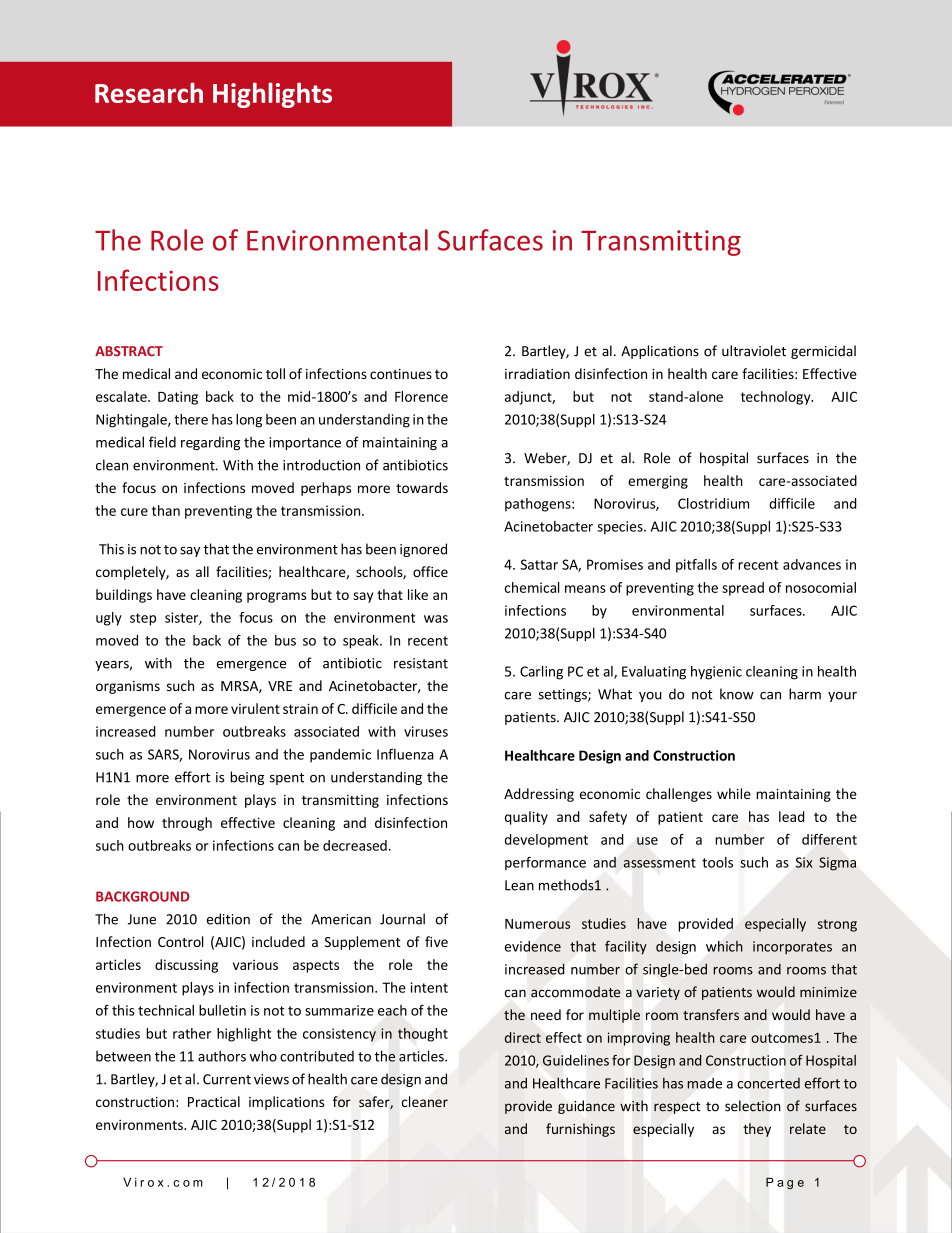 Image resolution: width=952 pixels, height=1233 pixels. What do you see at coordinates (149, 92) in the screenshot?
I see `Research` at bounding box center [149, 92].
